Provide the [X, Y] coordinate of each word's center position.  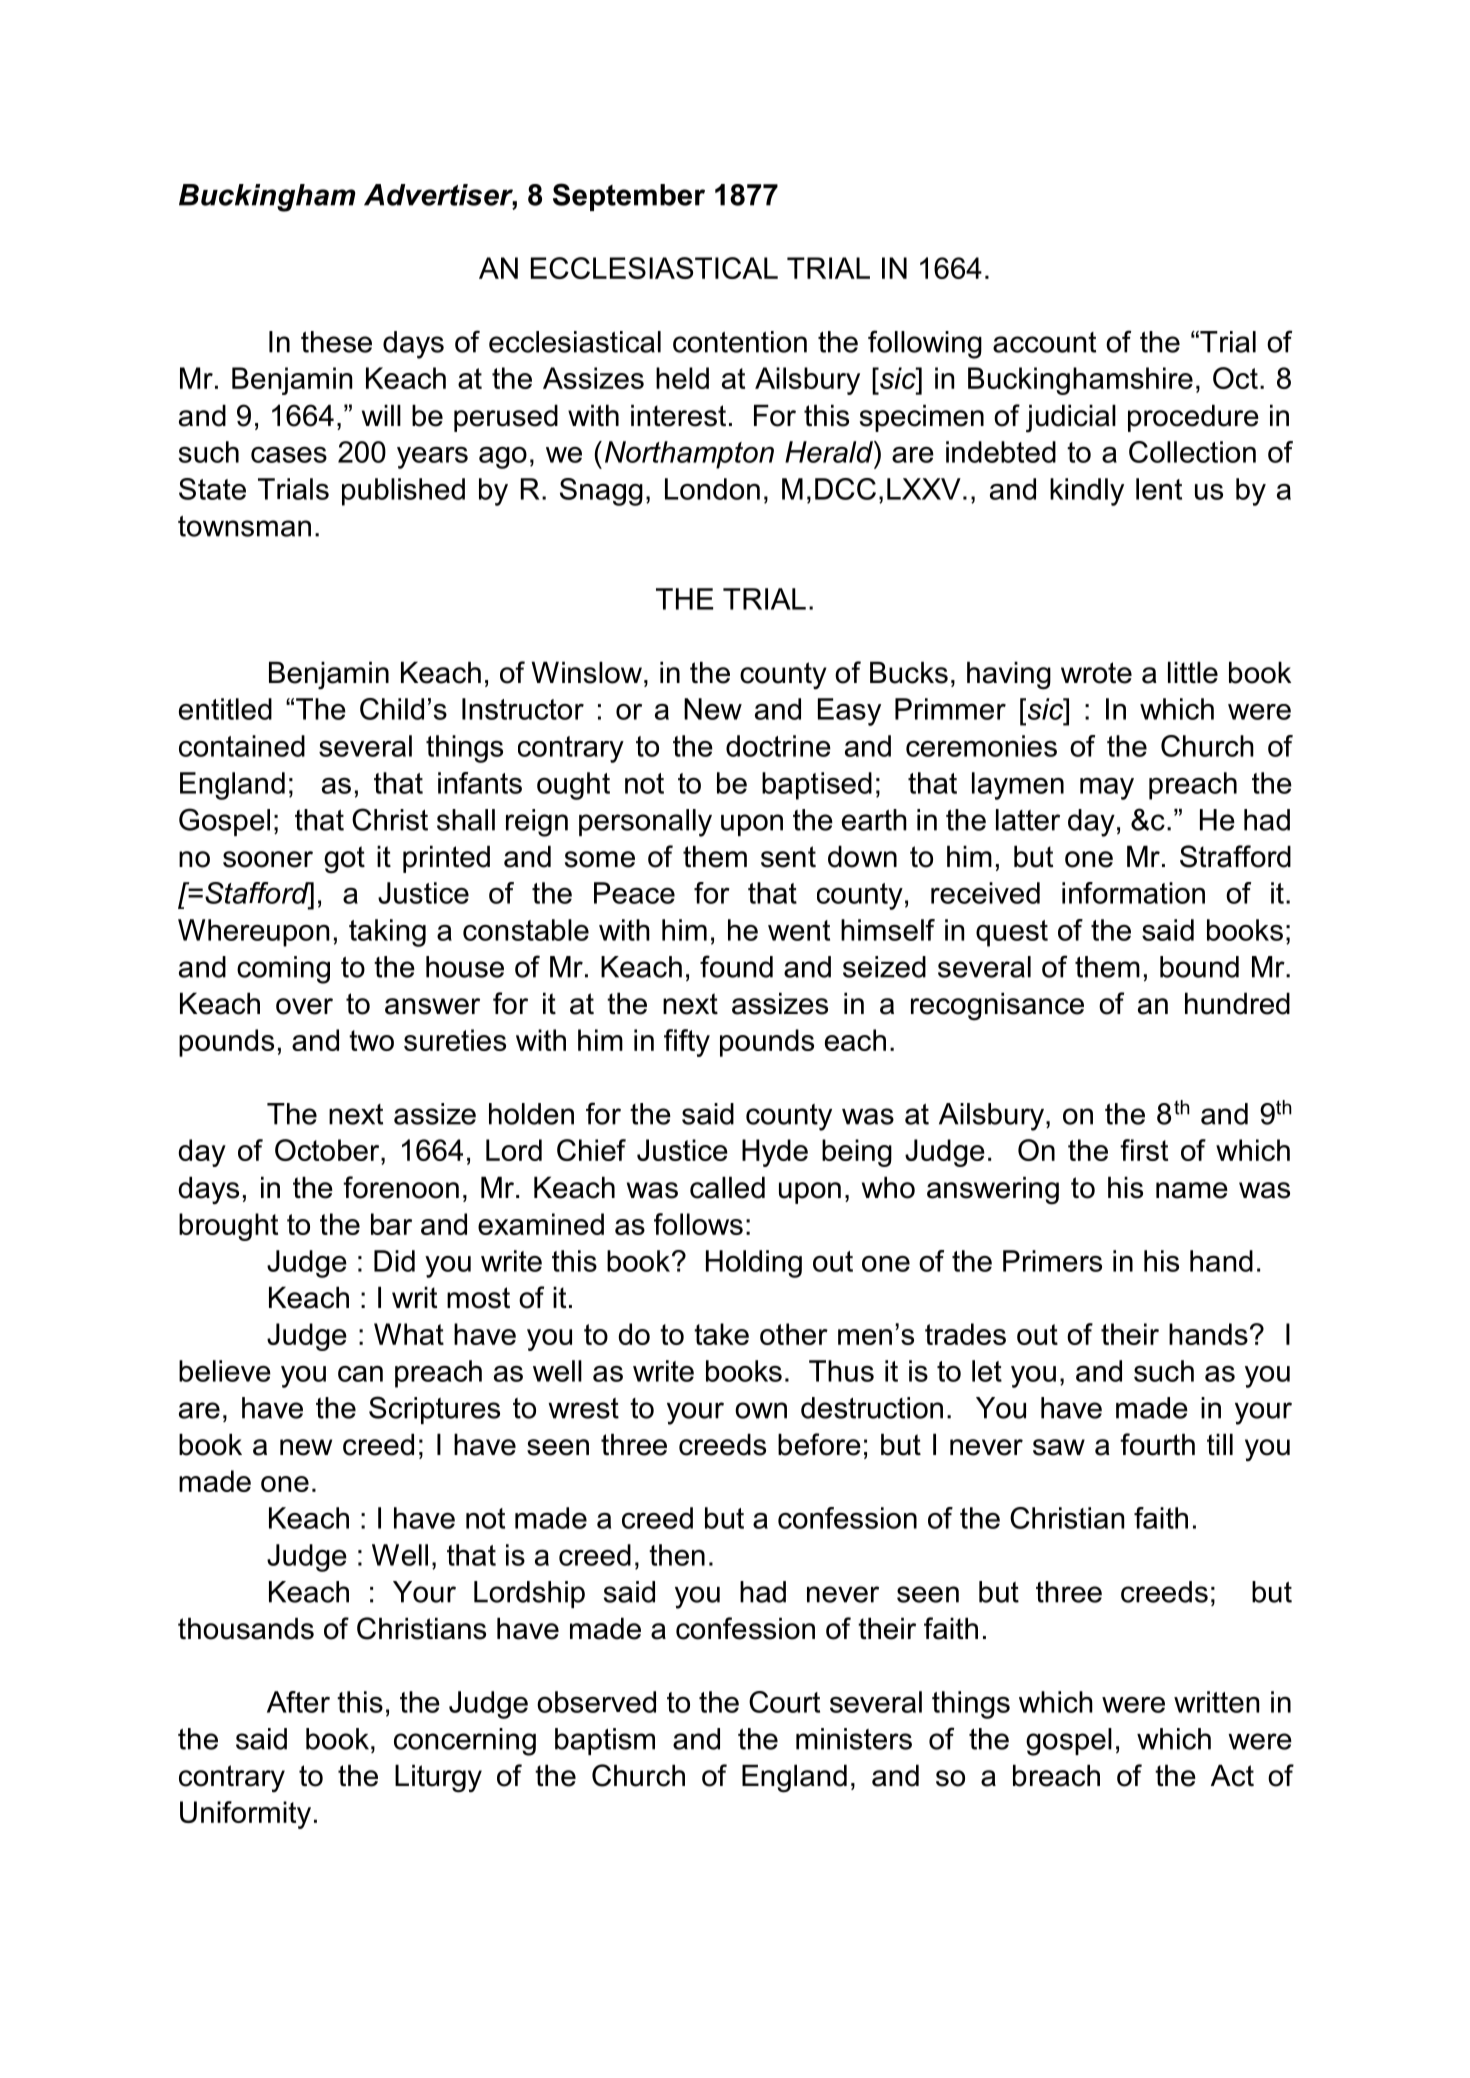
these [336, 342]
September [629, 197]
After [298, 1702]
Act [1232, 1775]
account [1044, 342]
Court [784, 1702]
